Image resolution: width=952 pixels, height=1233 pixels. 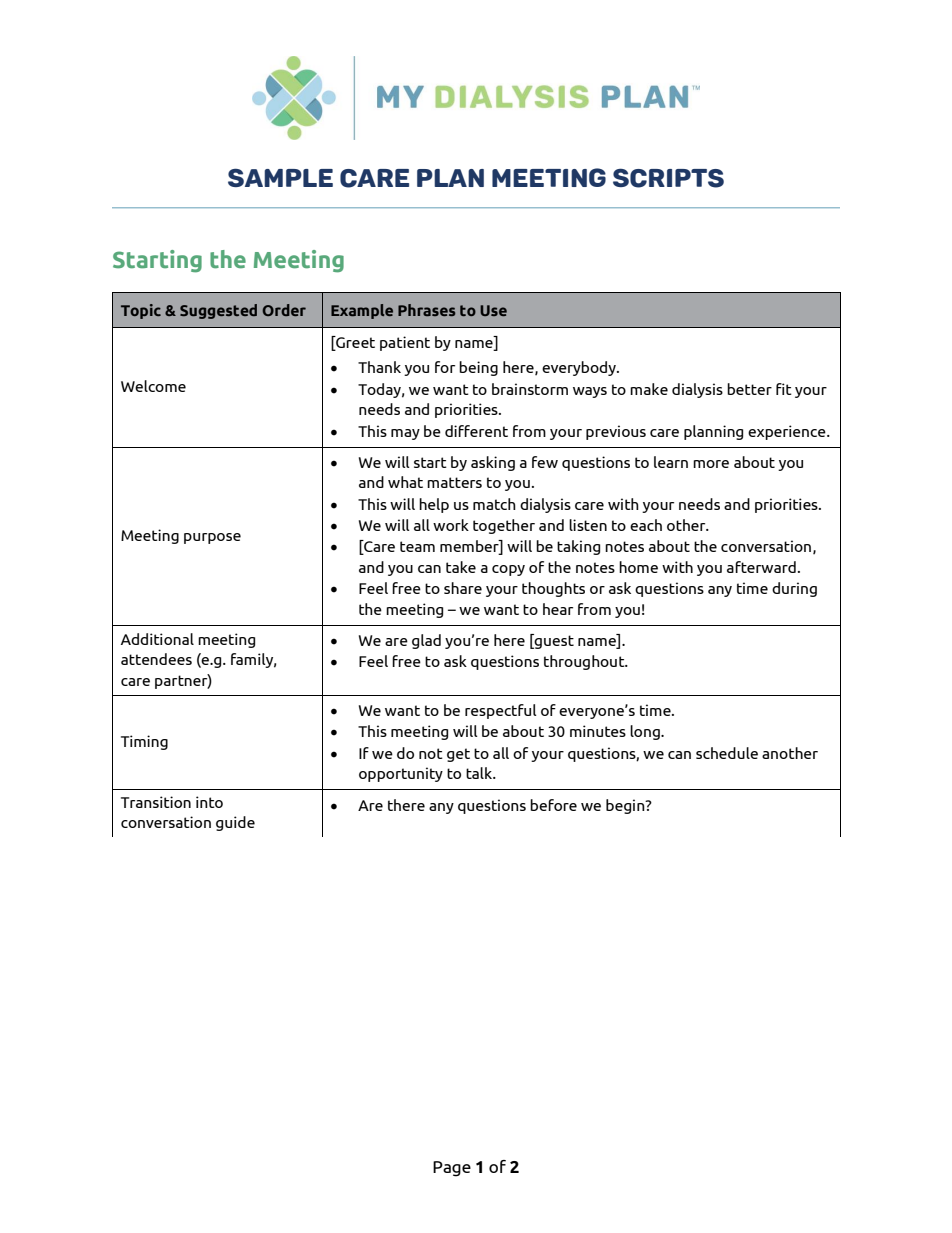 What do you see at coordinates (668, 178) in the screenshot?
I see `Scripts` at bounding box center [668, 178].
